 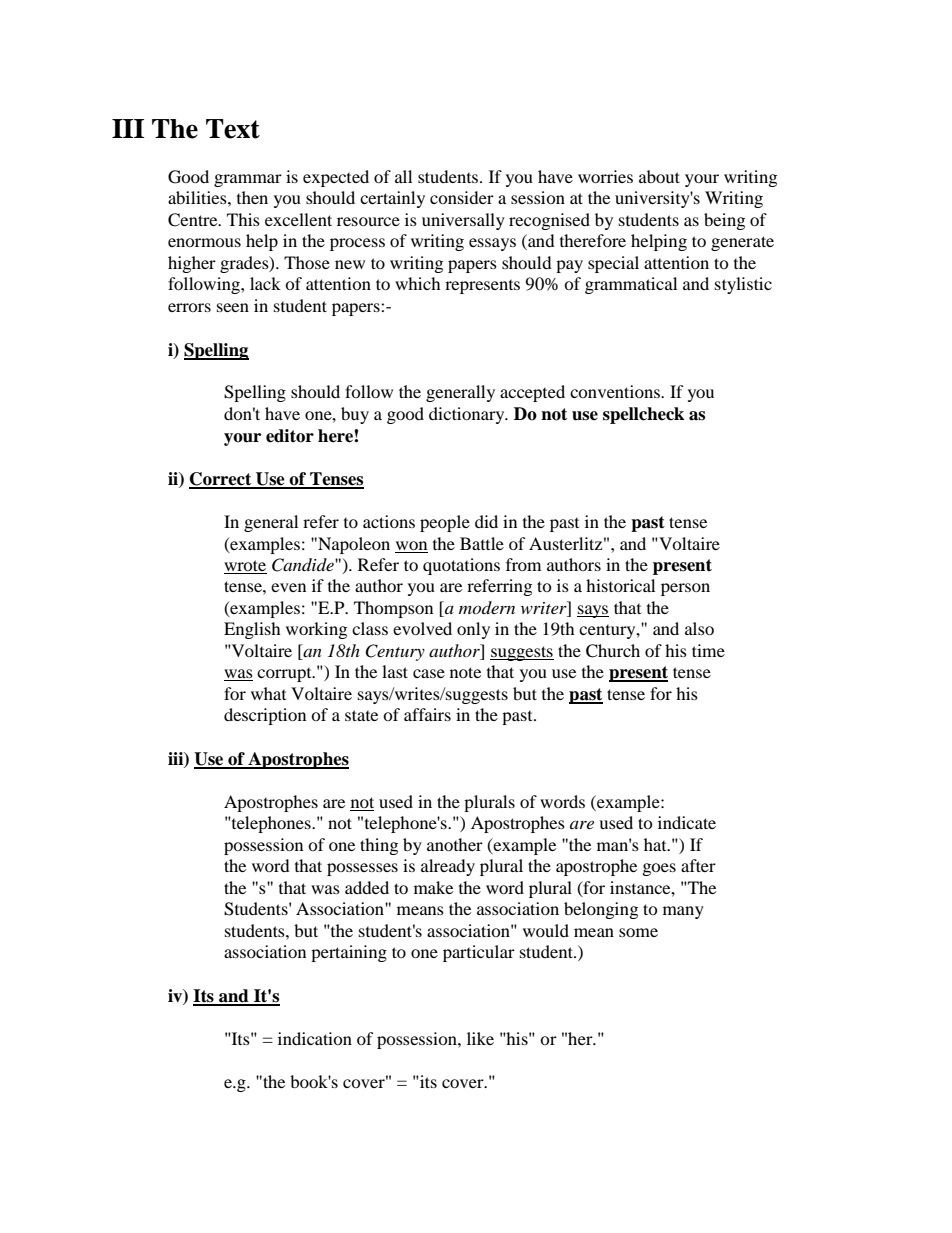 What do you see at coordinates (427, 714) in the screenshot?
I see `affairs` at bounding box center [427, 714].
